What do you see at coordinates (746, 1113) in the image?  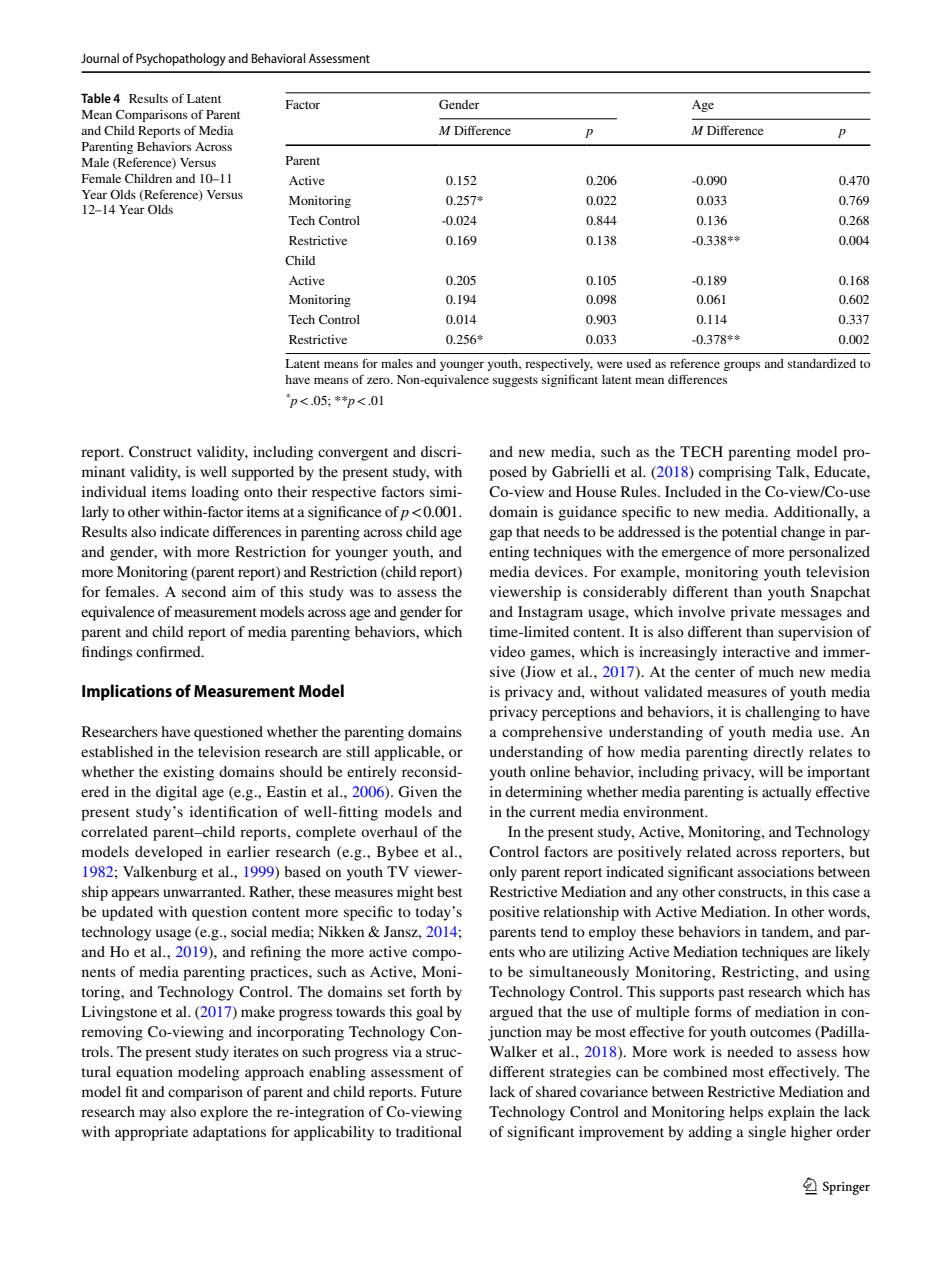 I see `helps` at bounding box center [746, 1113].
